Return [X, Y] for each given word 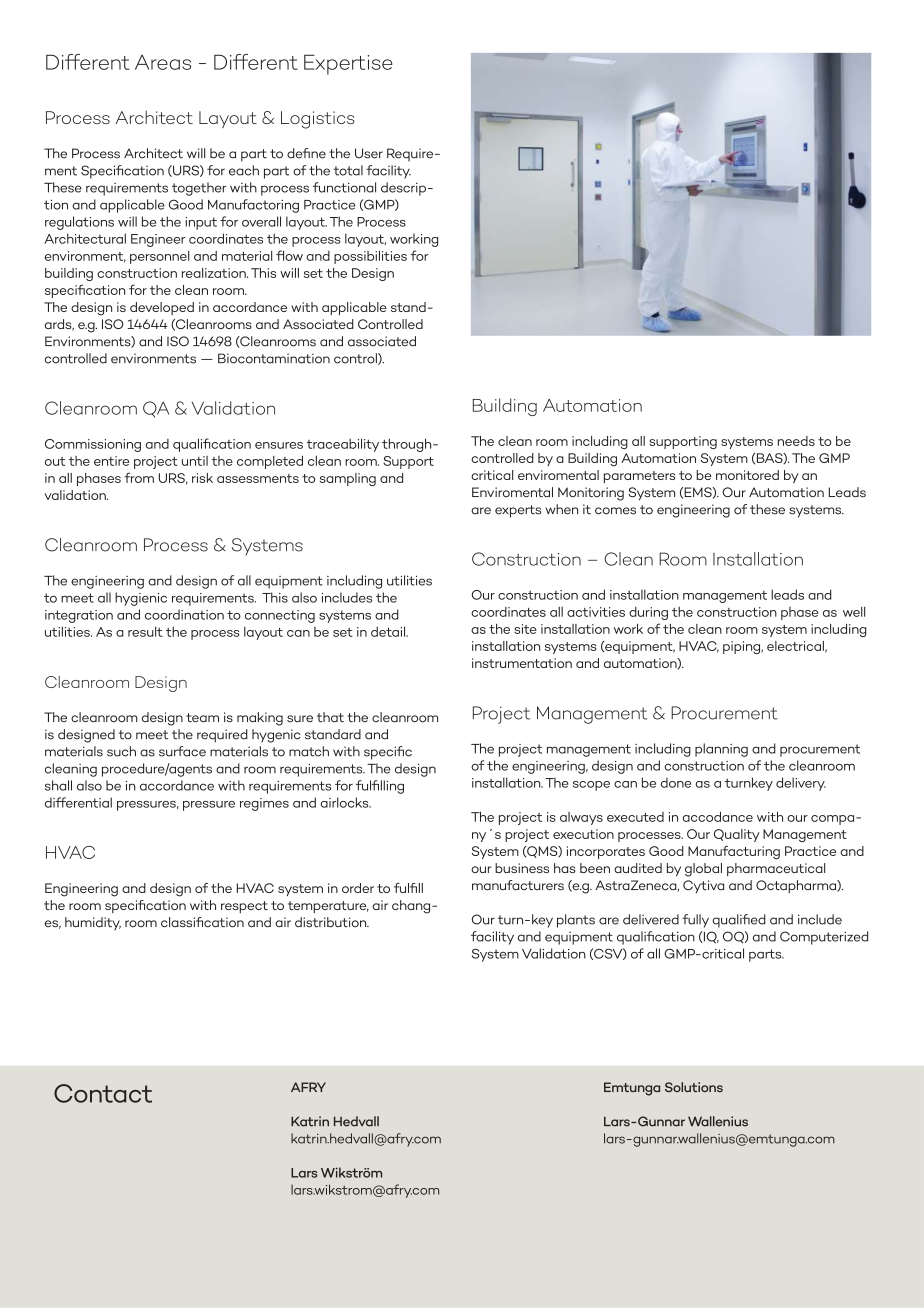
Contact [103, 1093]
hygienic [141, 599]
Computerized [824, 938]
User [369, 153]
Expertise [348, 64]
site [525, 629]
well [854, 612]
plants [576, 921]
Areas [163, 62]
